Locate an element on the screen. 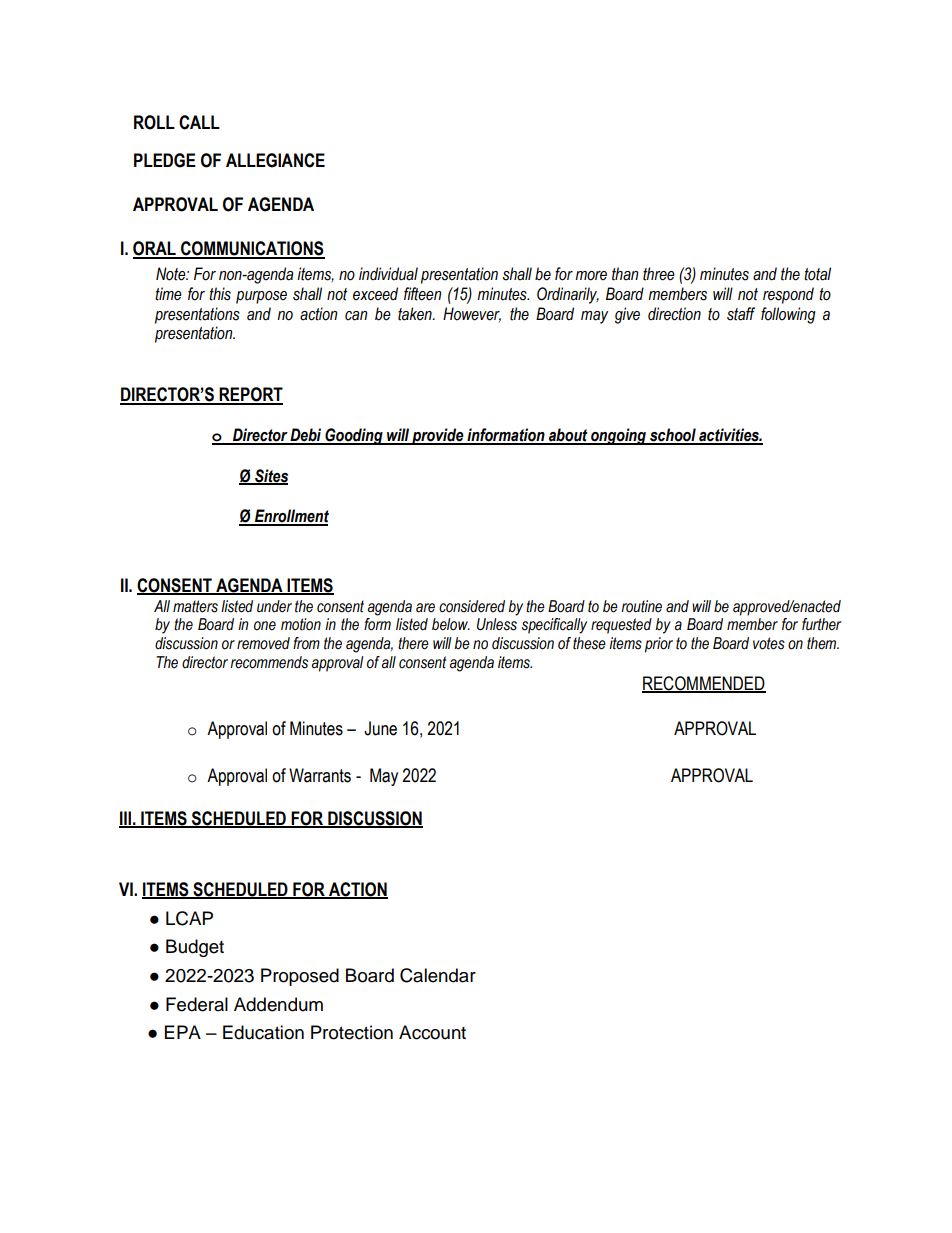  PLEDGE is located at coordinates (165, 160).
